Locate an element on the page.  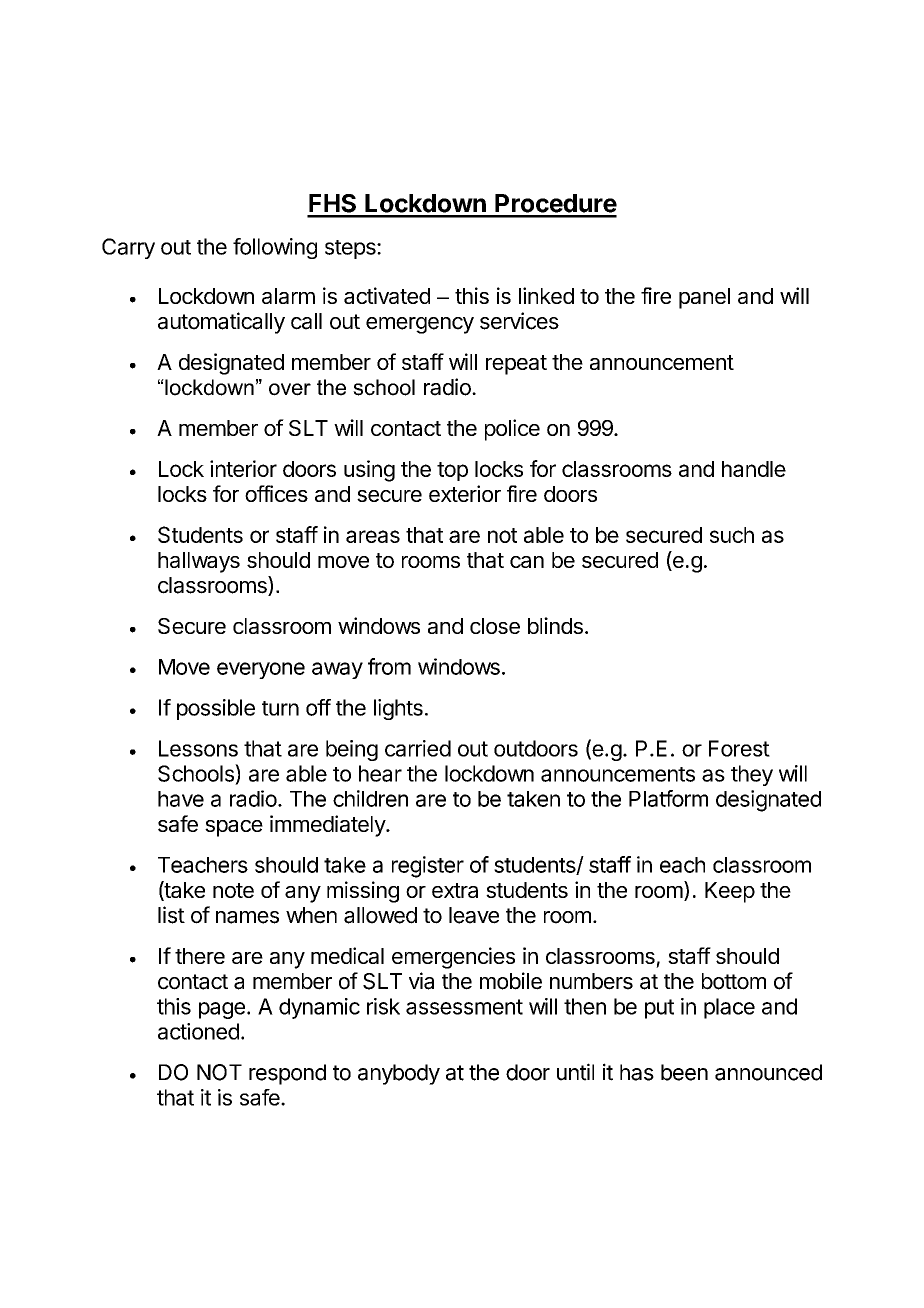
carried is located at coordinates (418, 748).
